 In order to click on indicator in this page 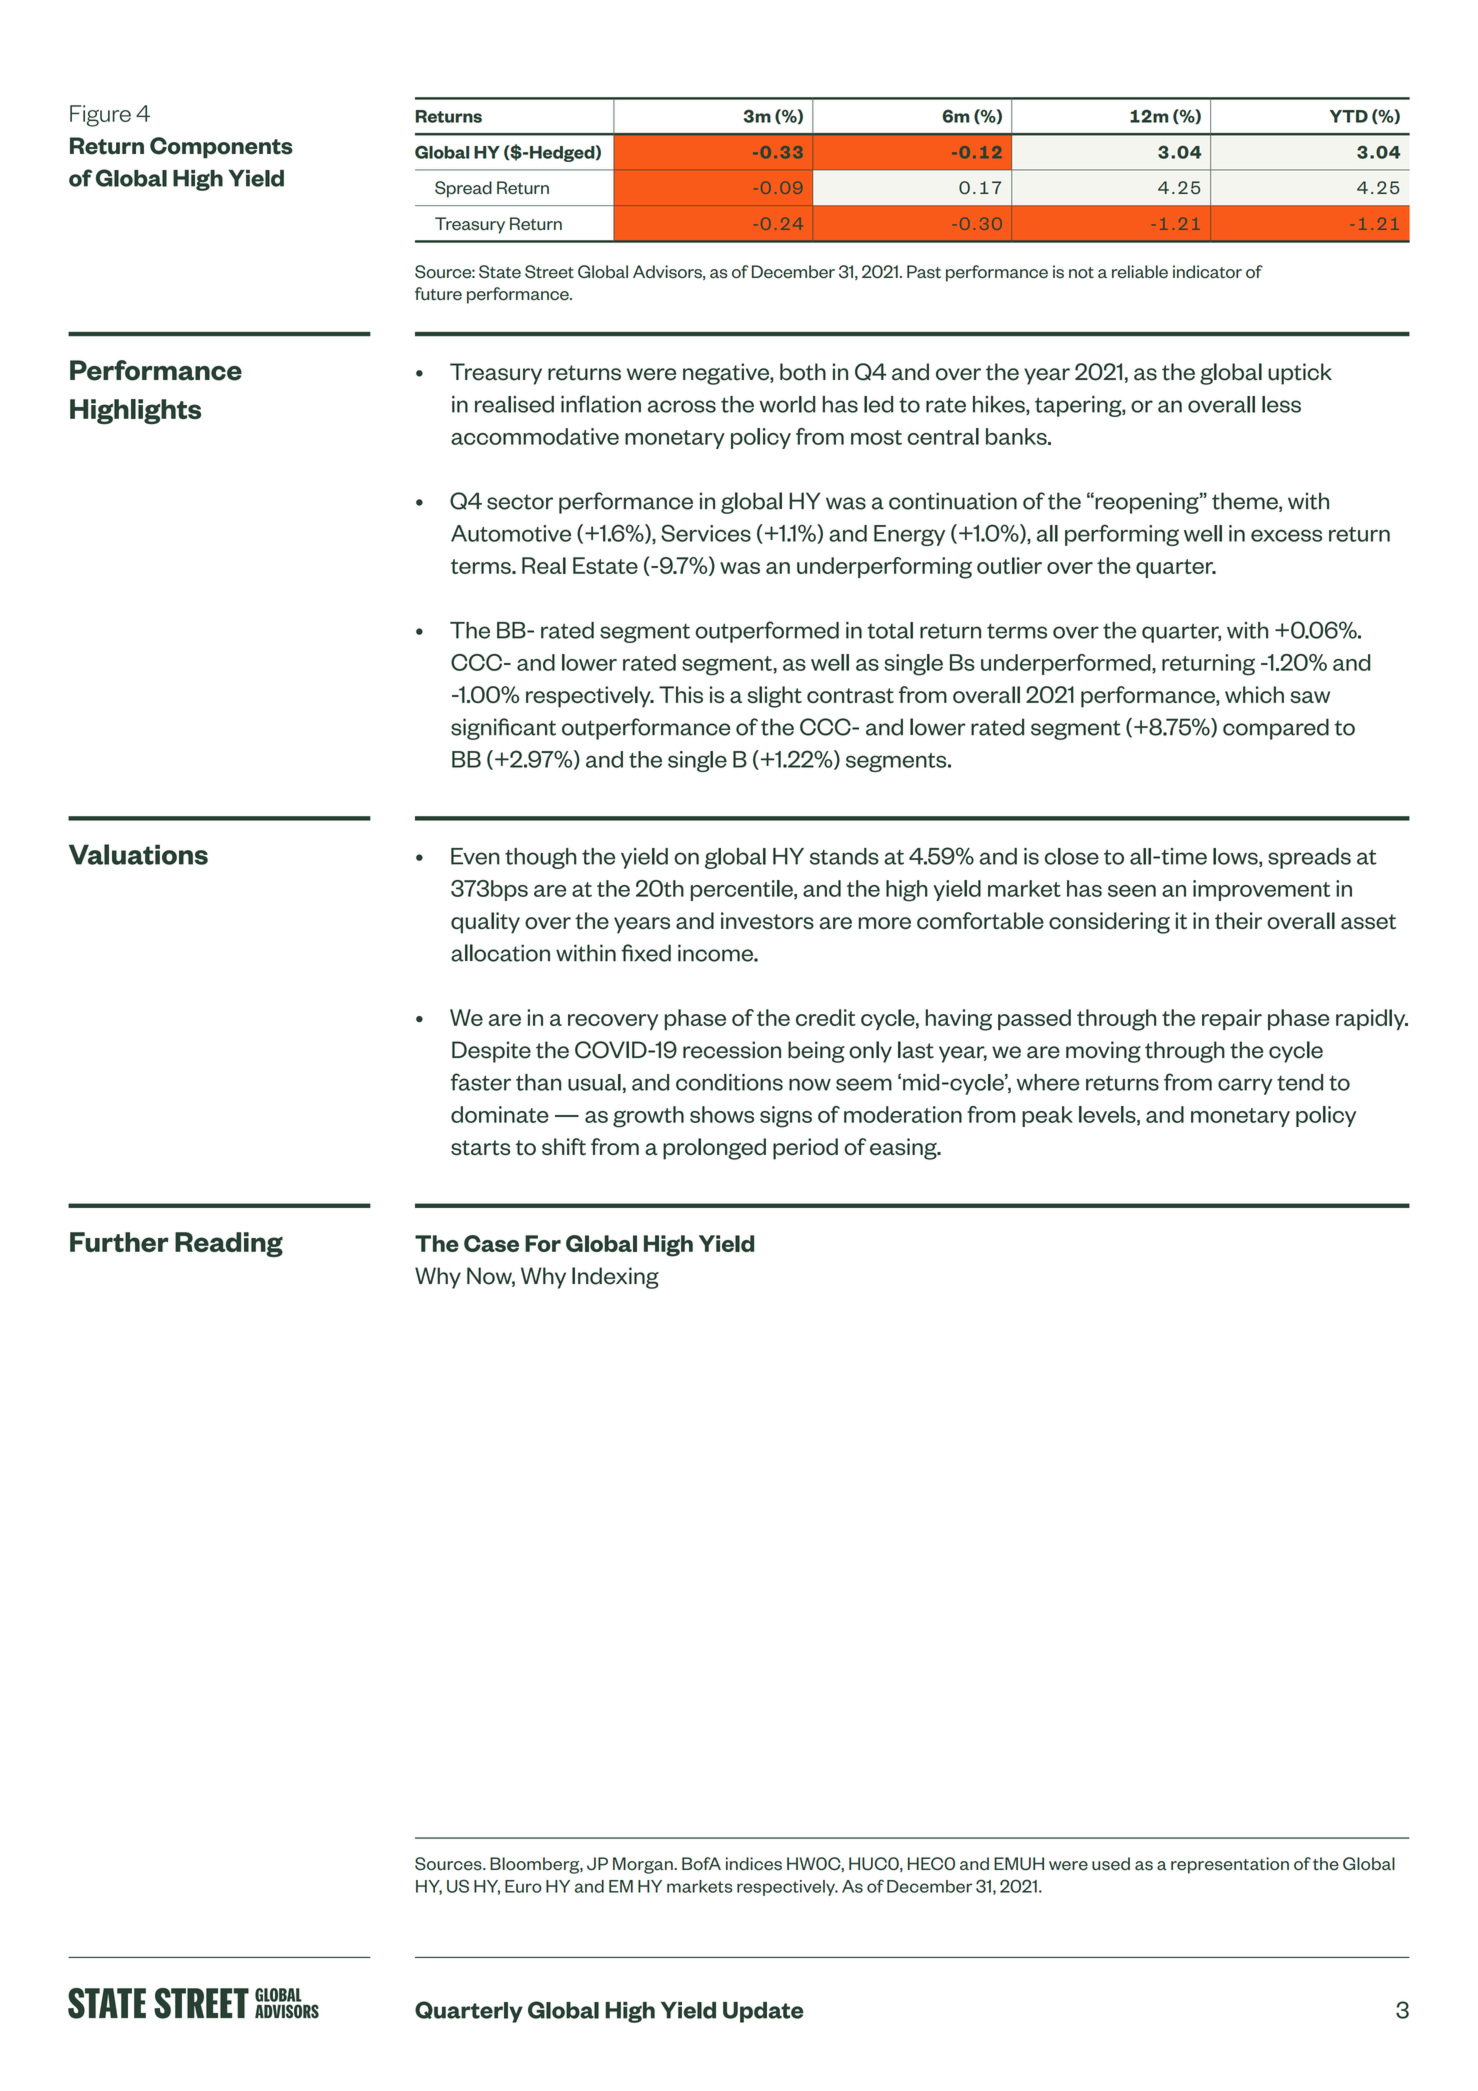, I will do `click(1207, 272)`.
